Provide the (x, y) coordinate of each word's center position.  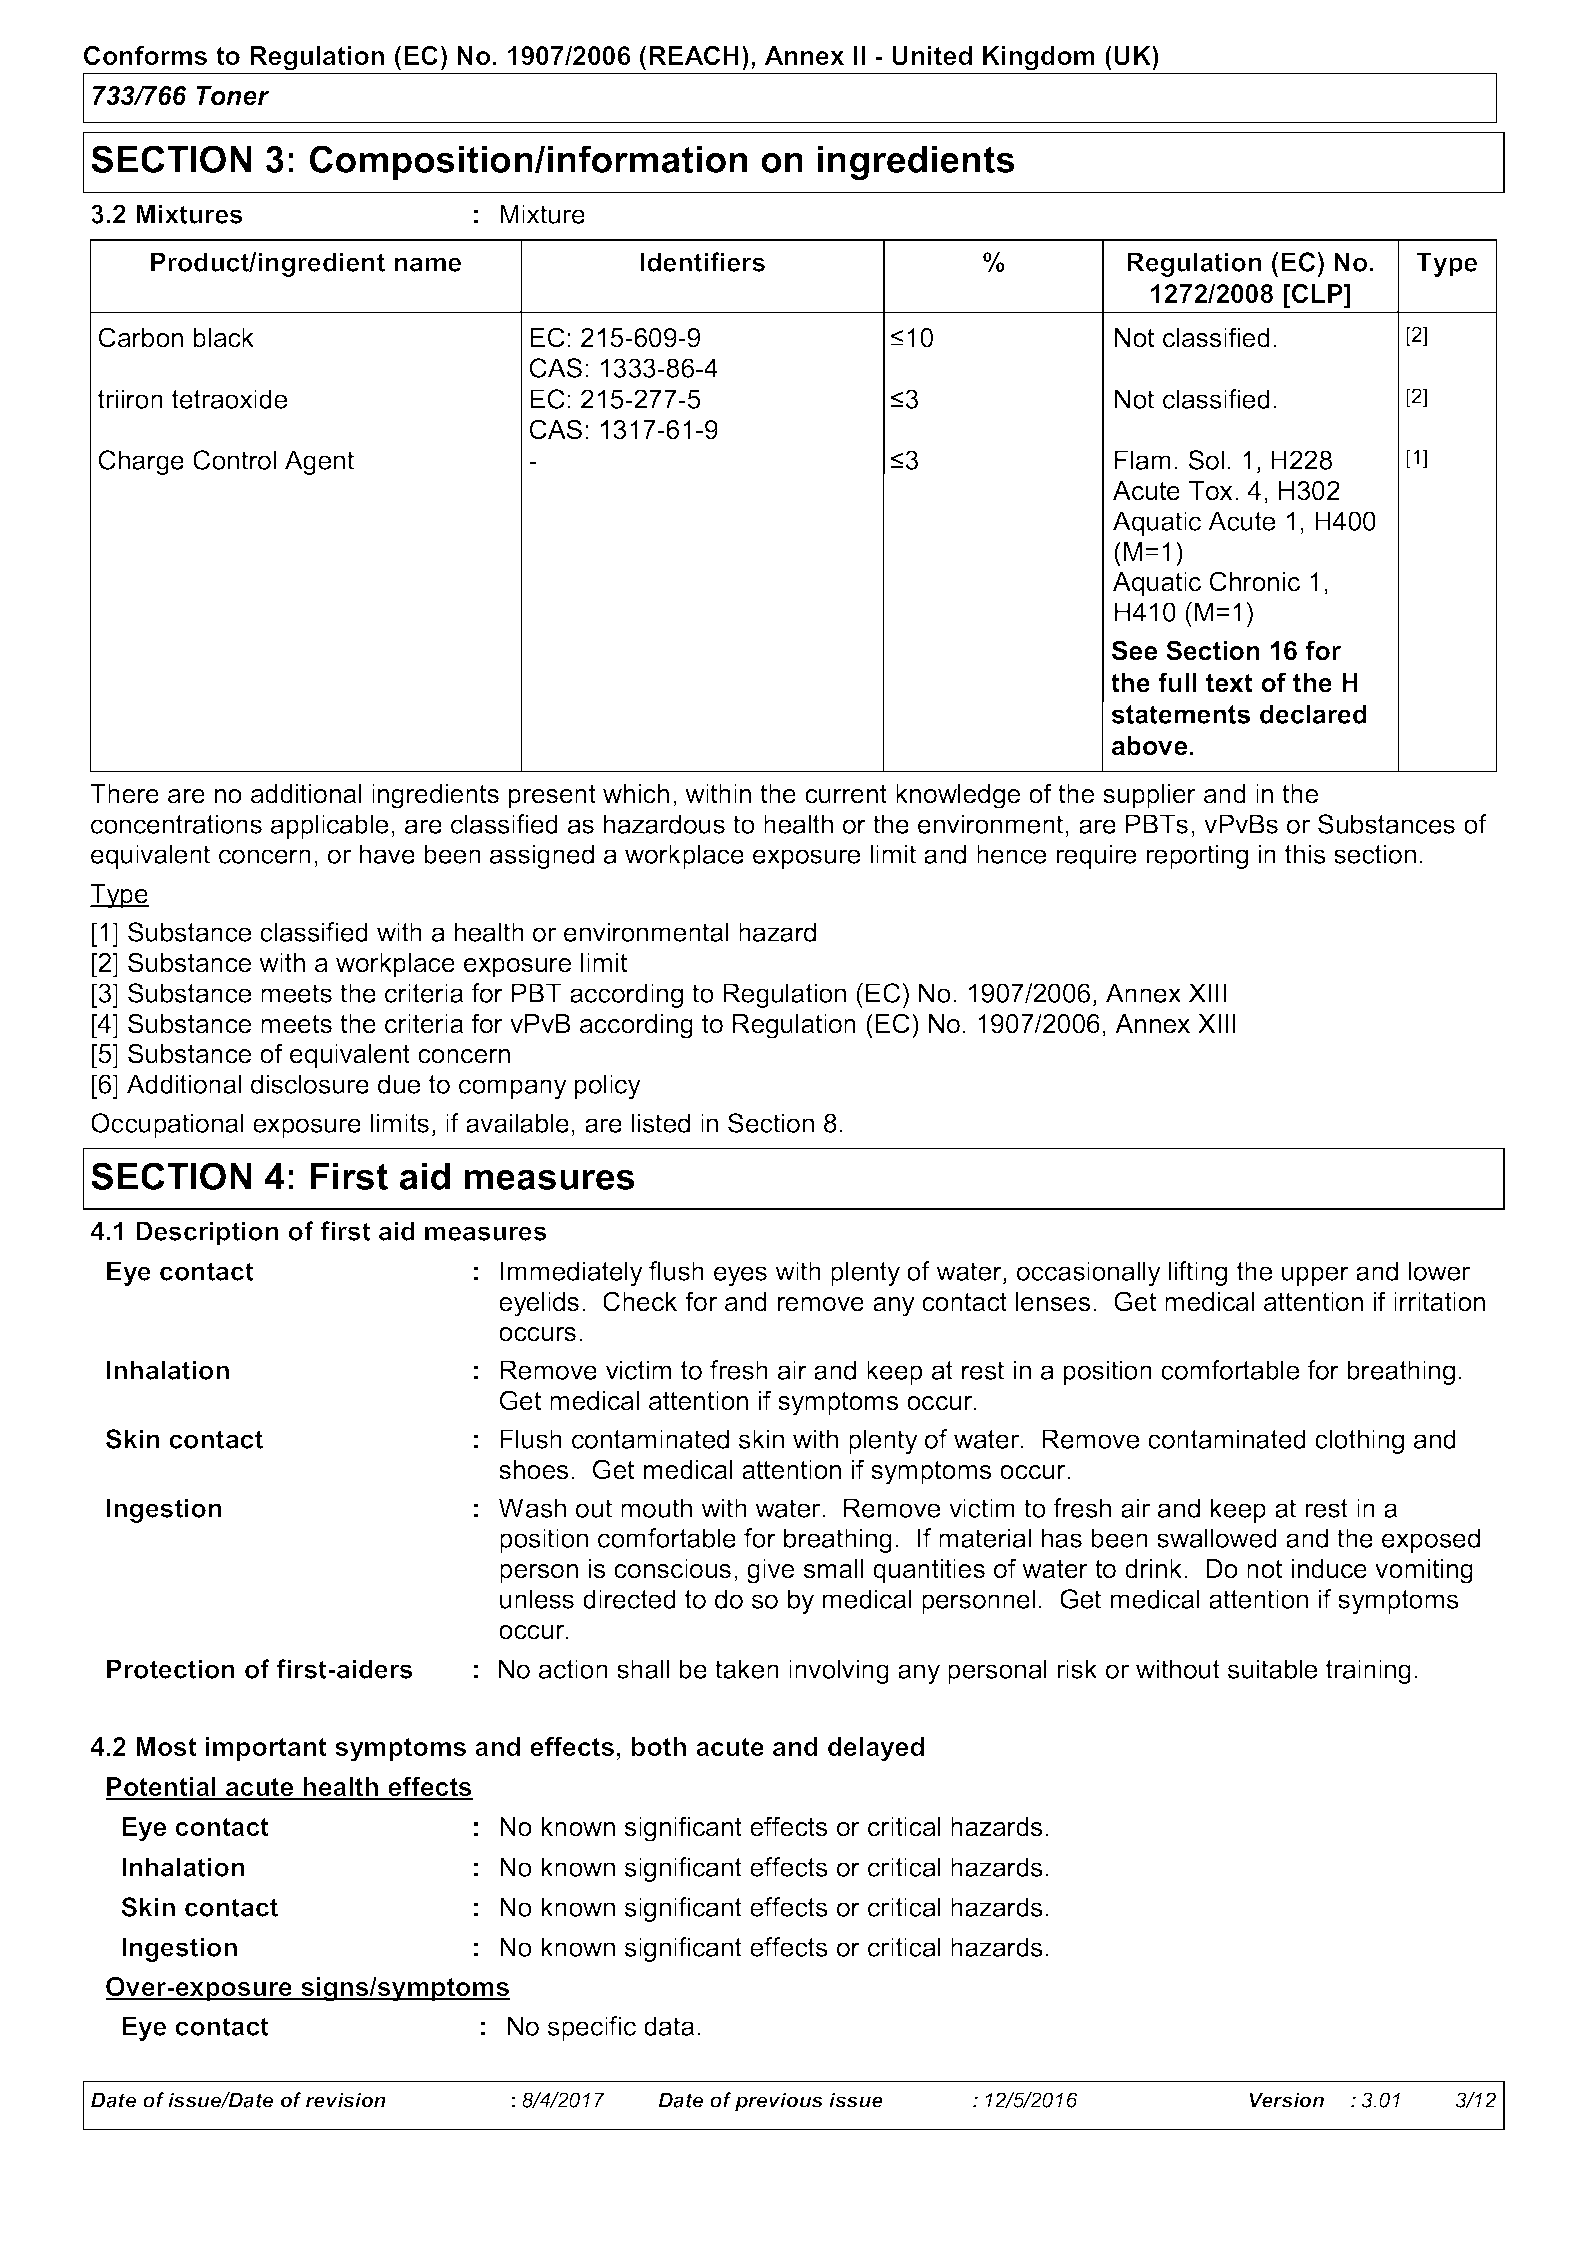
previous (779, 2102)
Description (207, 1233)
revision (346, 2100)
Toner (233, 96)
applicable (329, 826)
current (846, 794)
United (932, 56)
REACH (694, 55)
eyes (740, 1276)
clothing (1359, 1441)
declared (1313, 714)
